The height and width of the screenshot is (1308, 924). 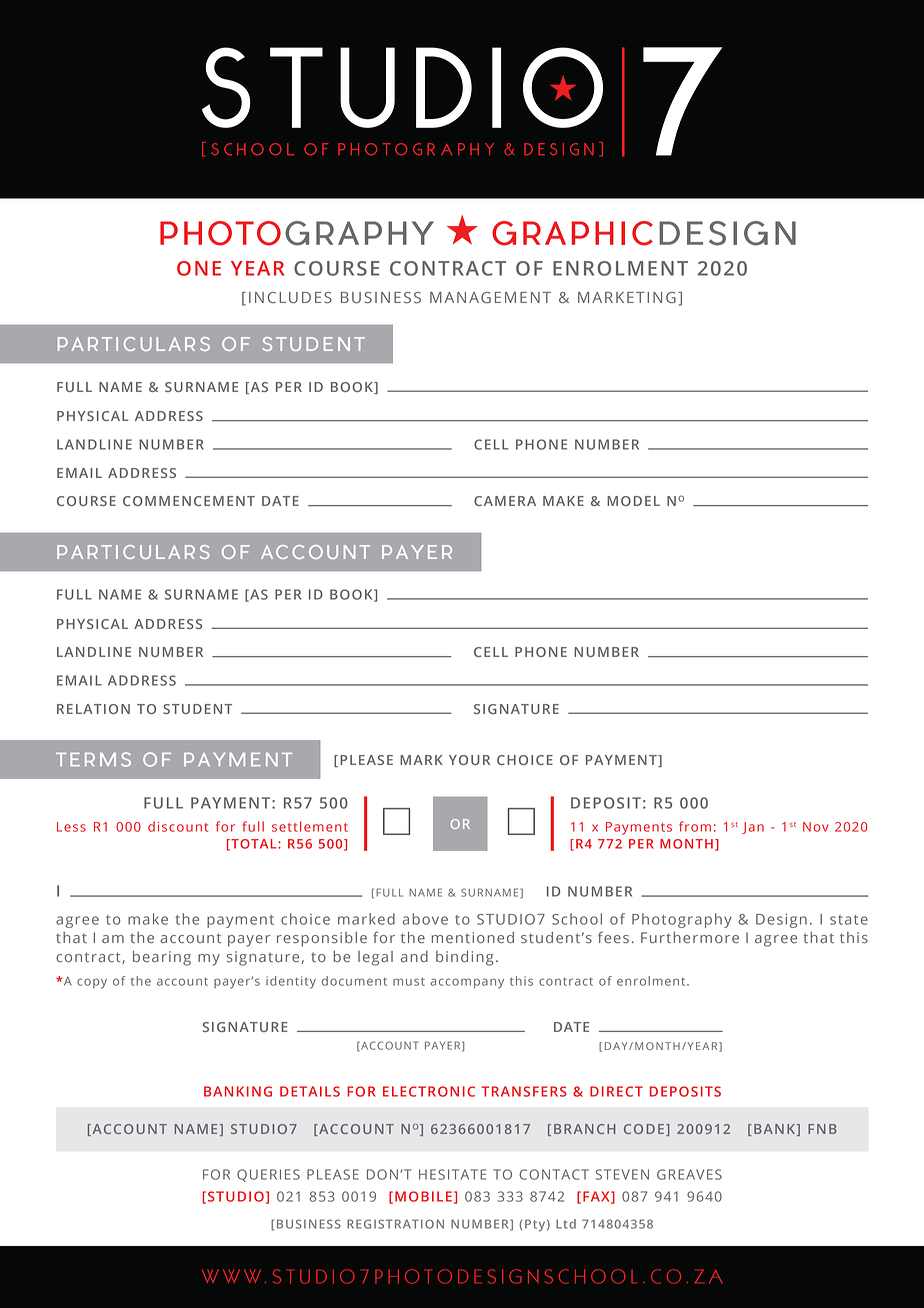 What do you see at coordinates (290, 297) in the screenshot?
I see `INCLUDES` at bounding box center [290, 297].
